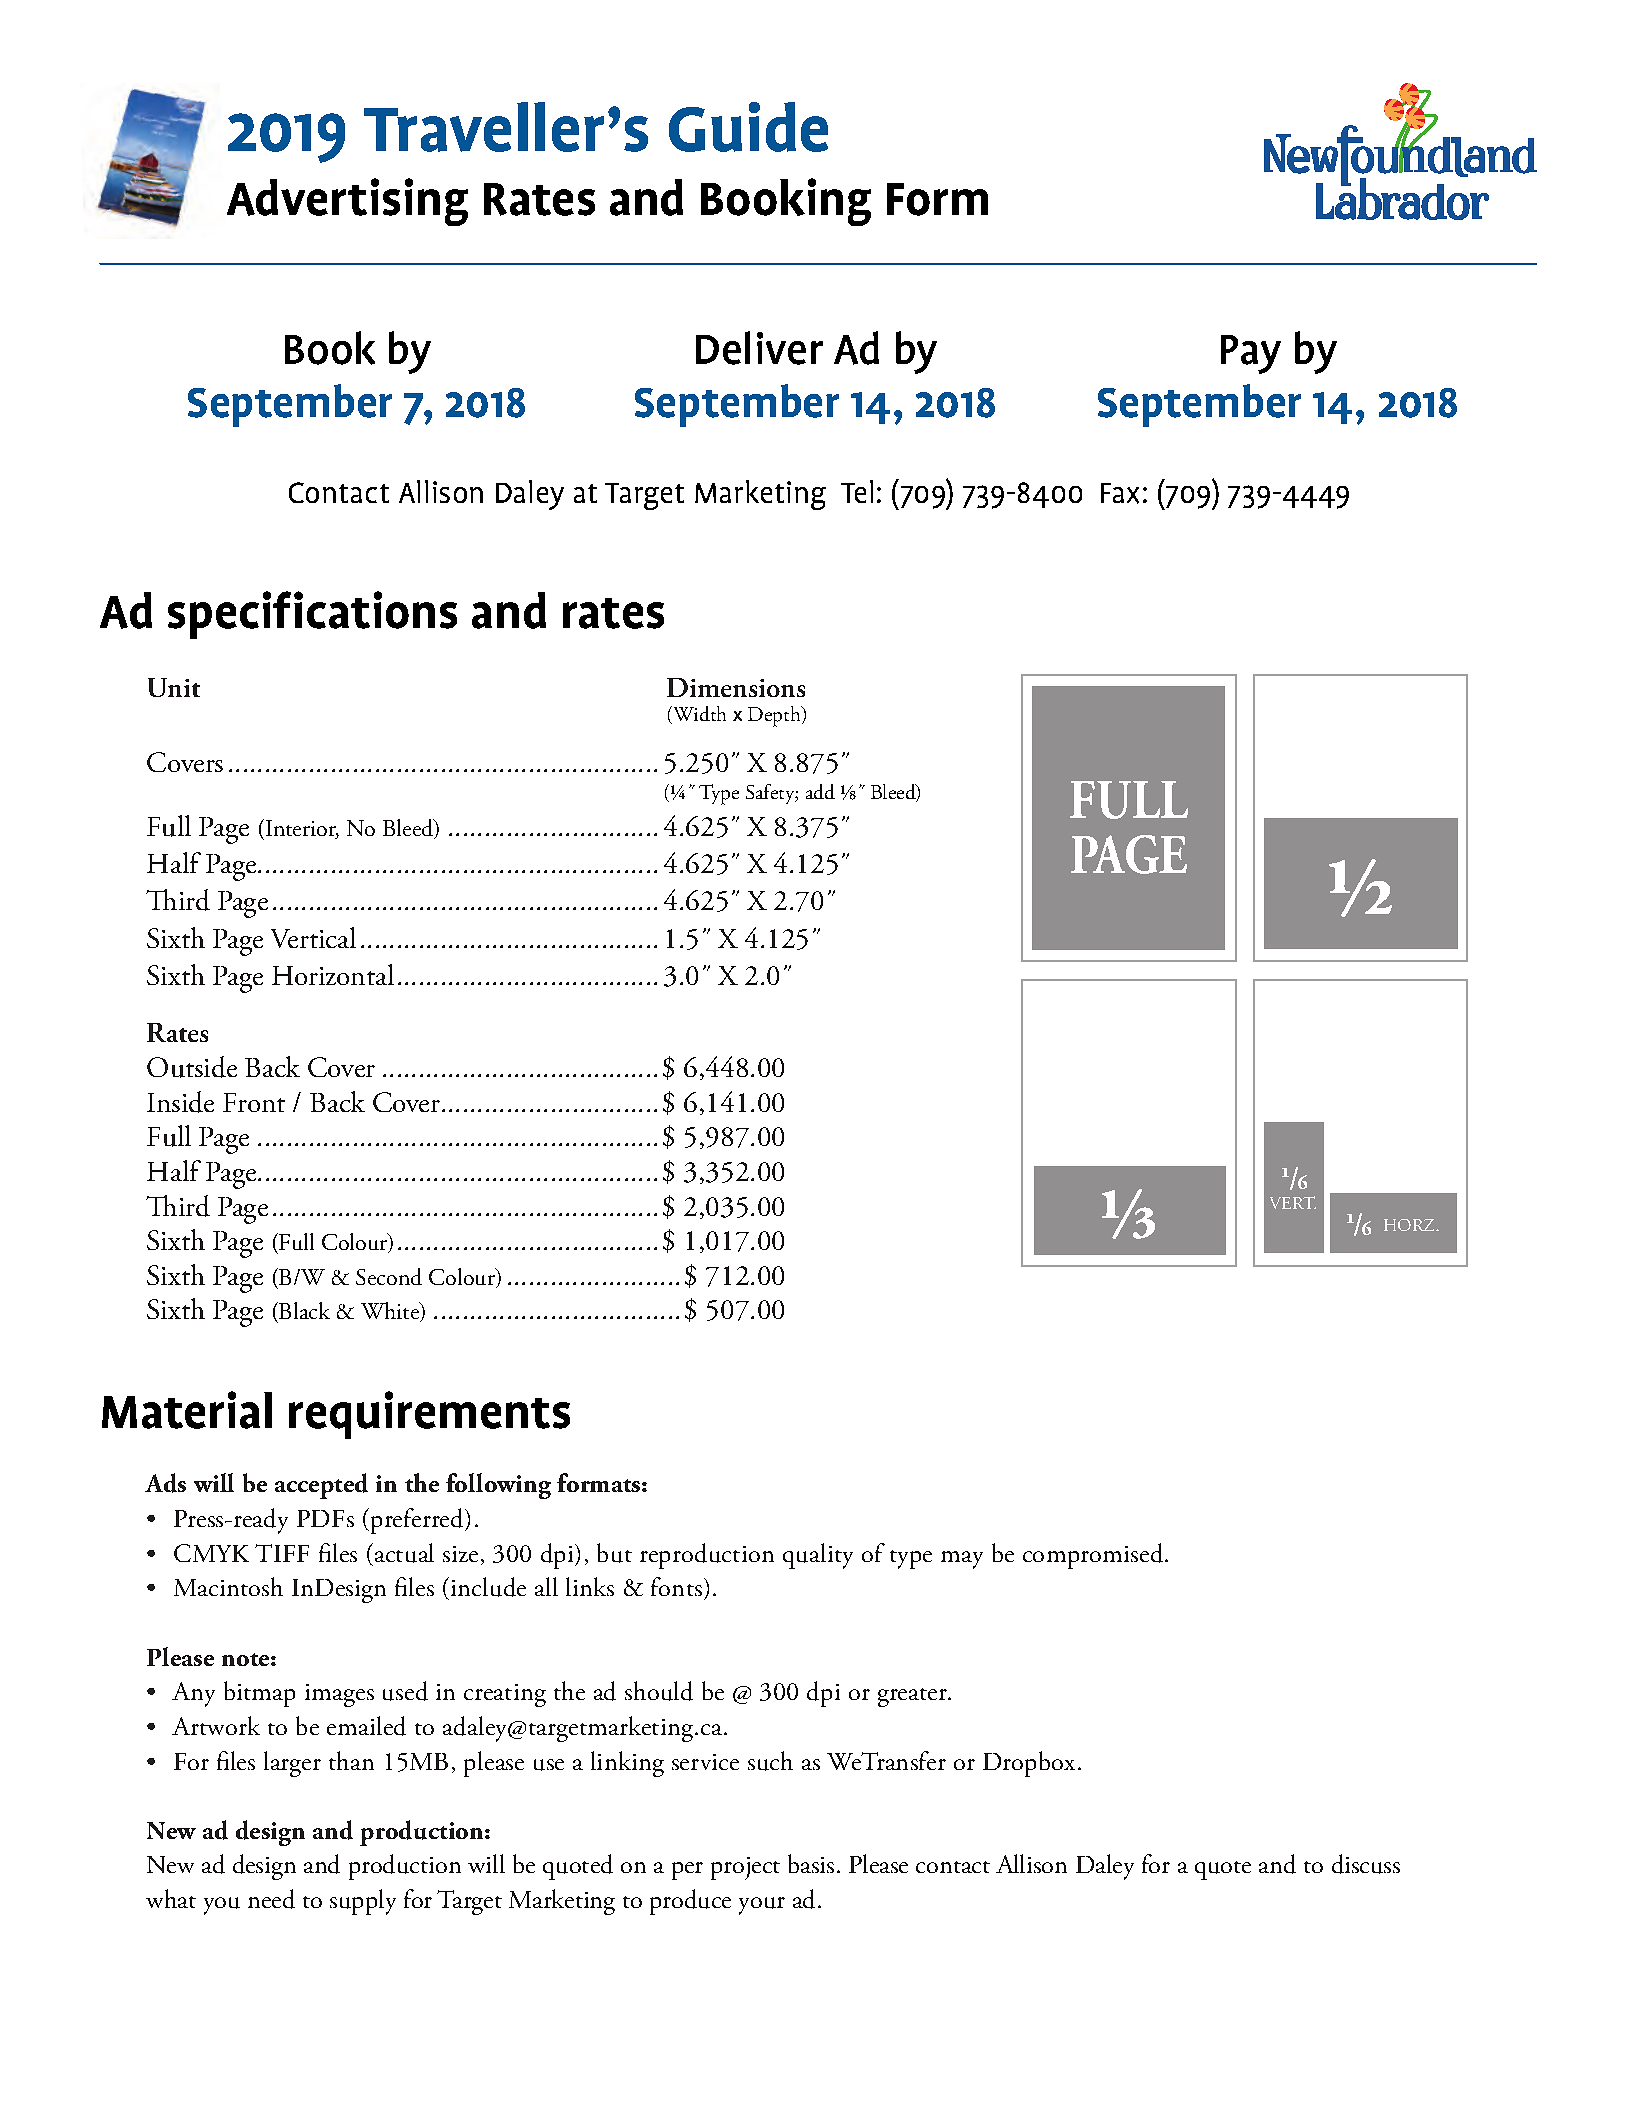  What do you see at coordinates (820, 791) in the document?
I see `add` at bounding box center [820, 791].
